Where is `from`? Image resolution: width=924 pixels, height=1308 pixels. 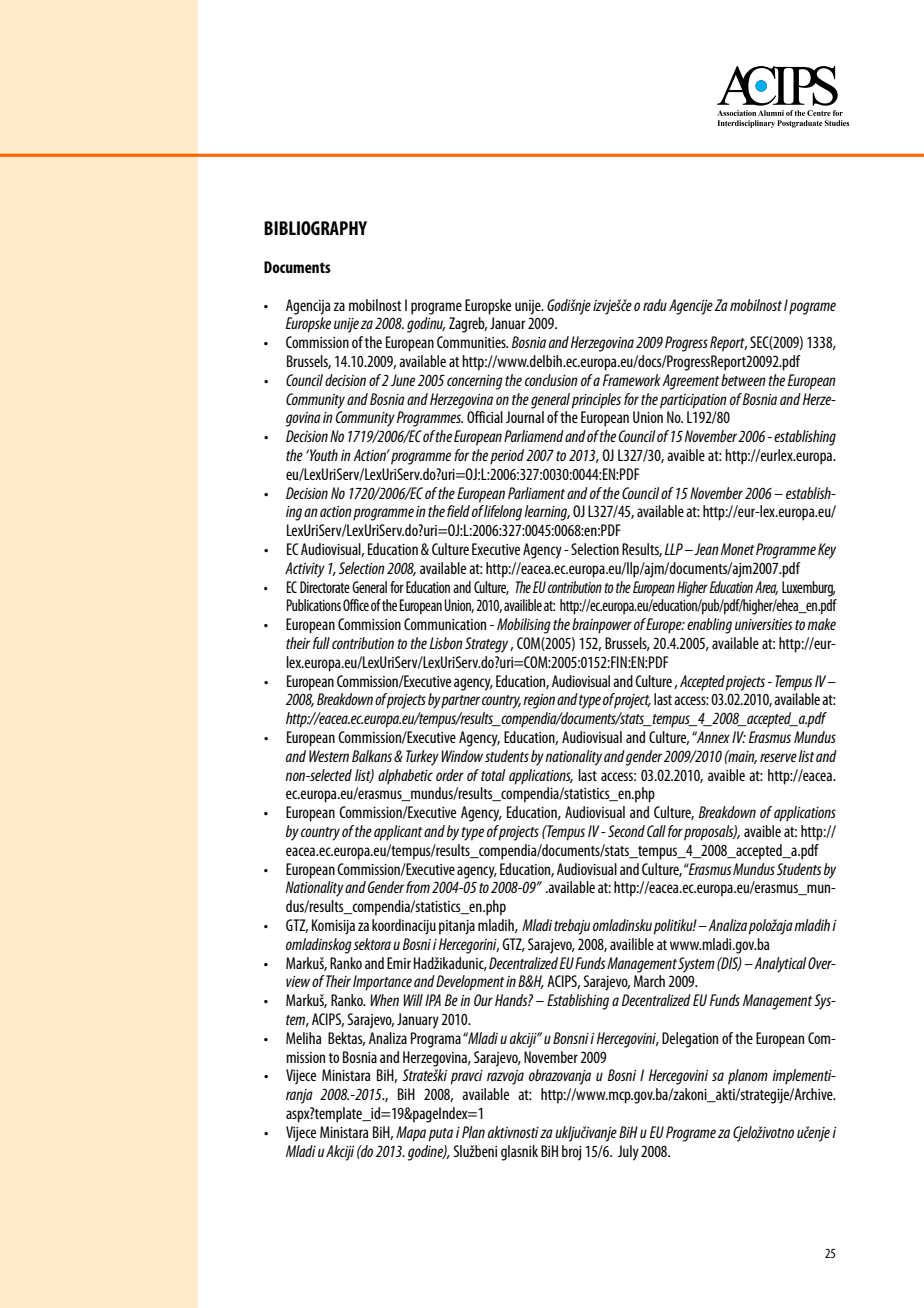
from is located at coordinates (418, 887).
